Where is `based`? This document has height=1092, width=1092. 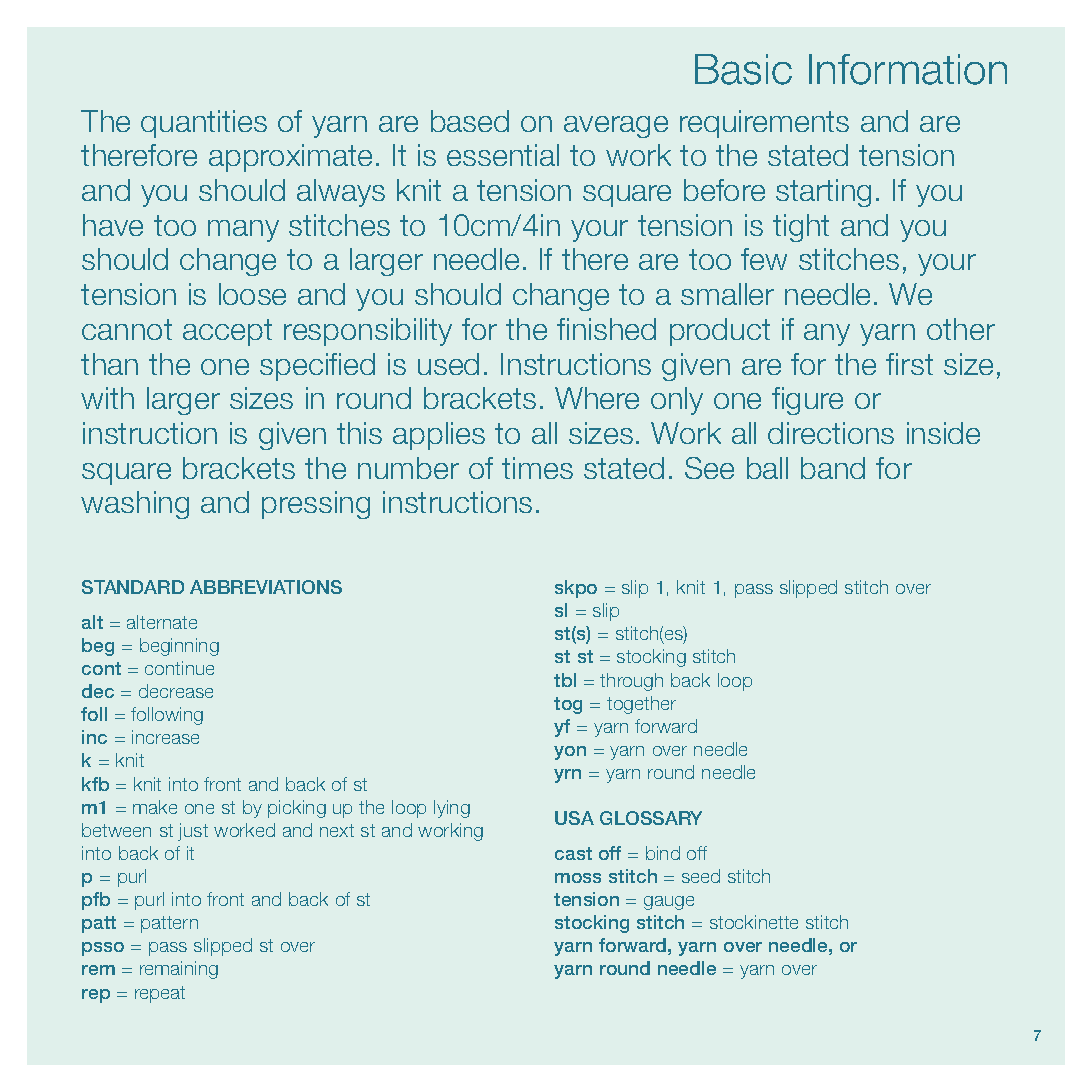 based is located at coordinates (470, 121).
